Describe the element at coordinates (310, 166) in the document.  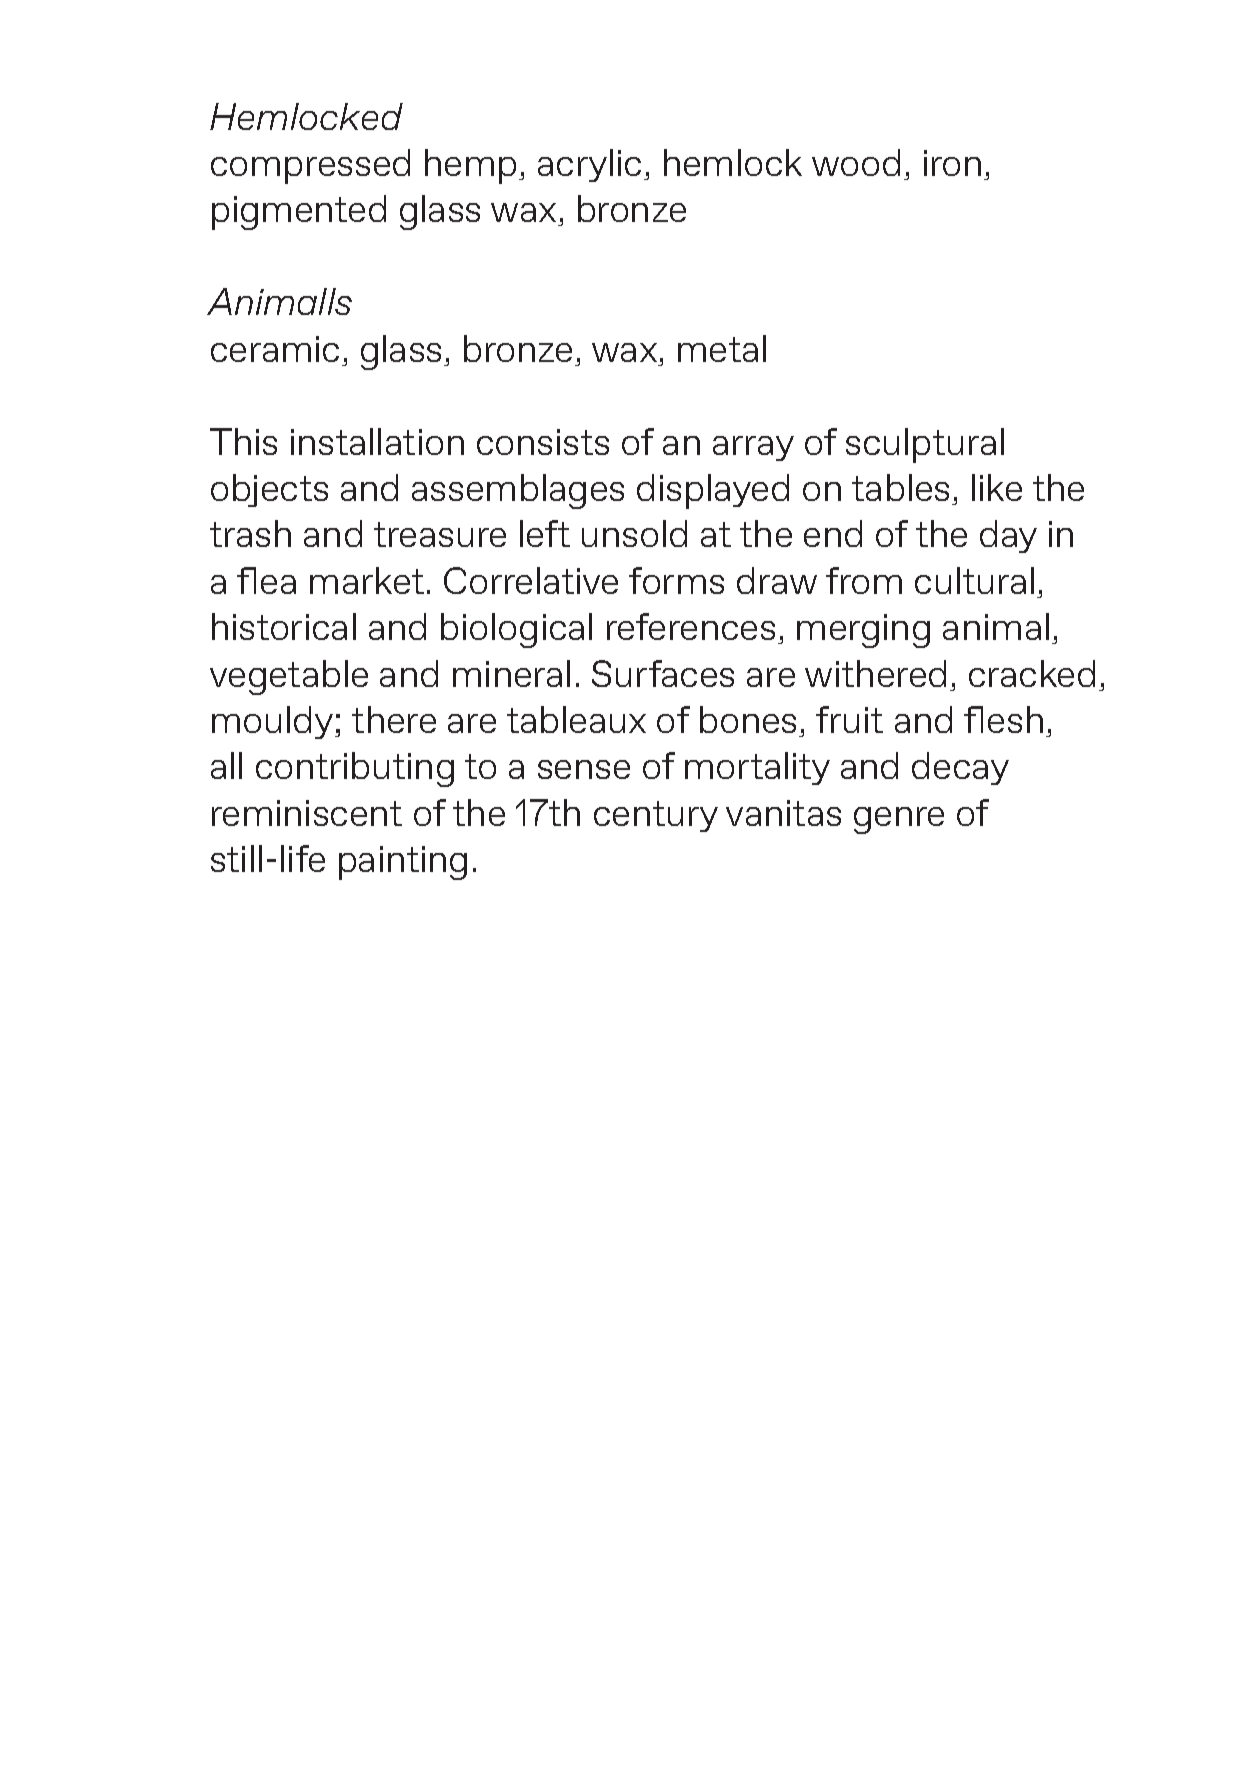
I see `compressed` at that location.
